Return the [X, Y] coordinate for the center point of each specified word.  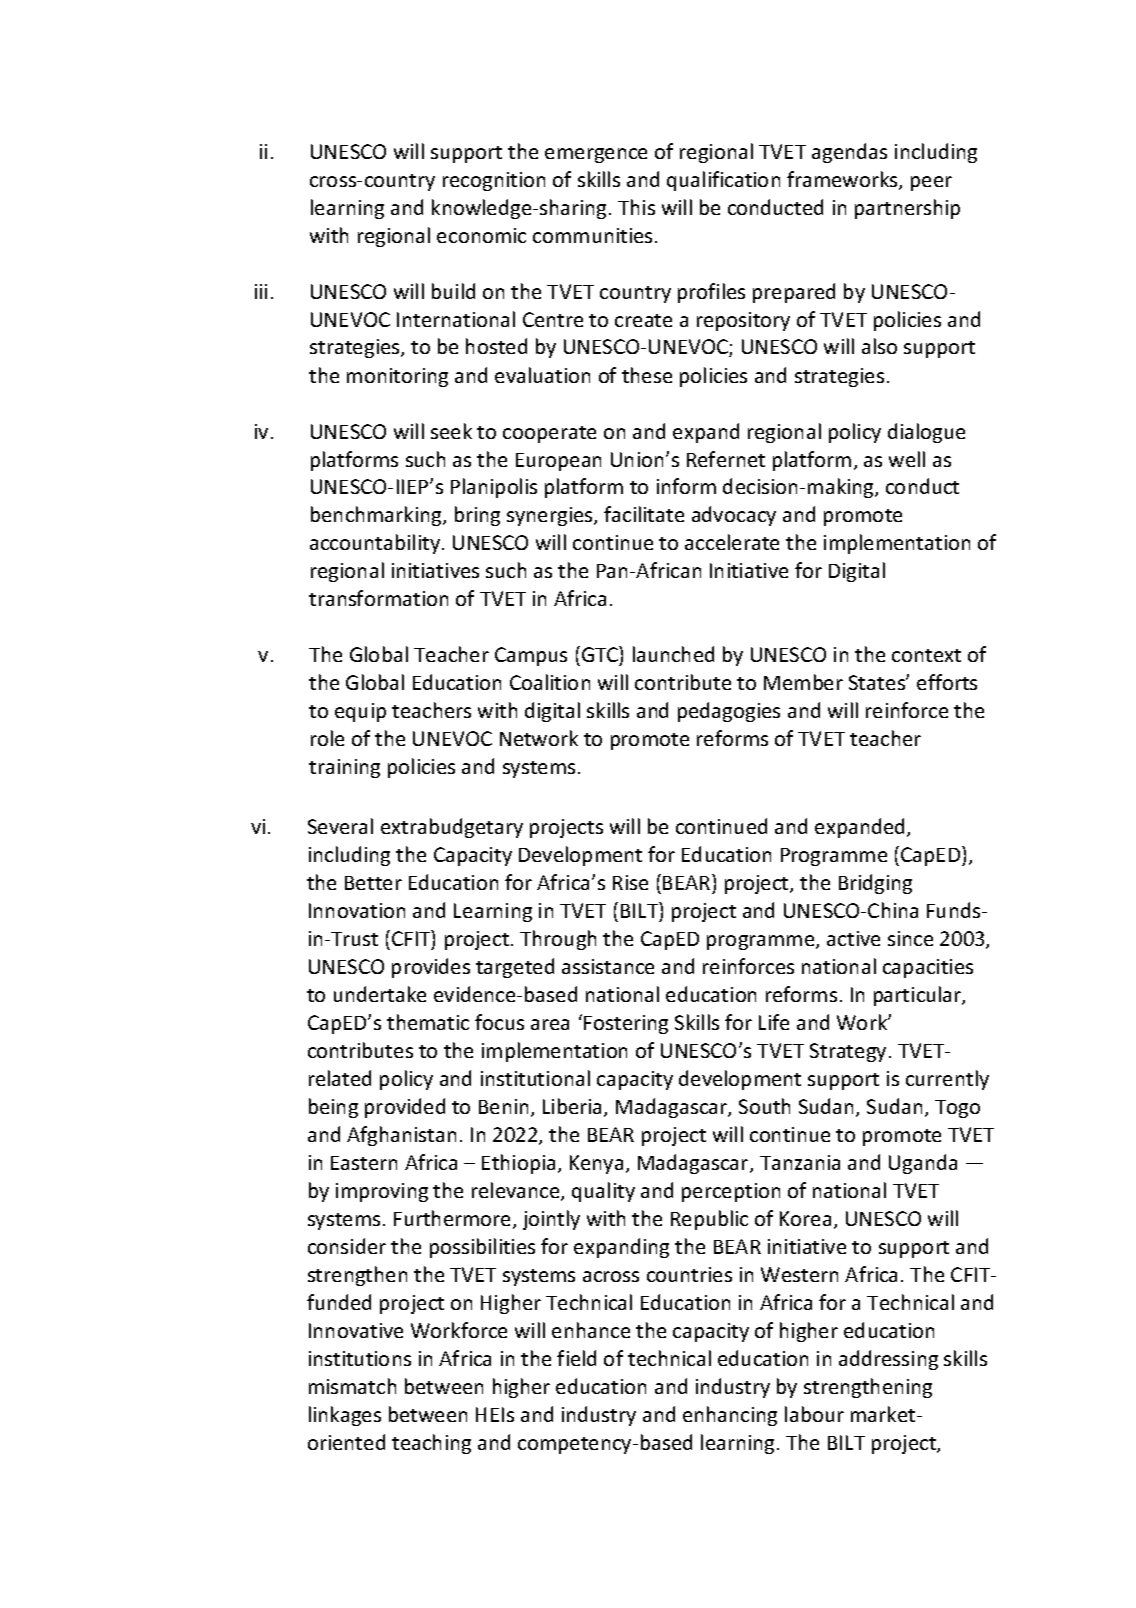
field [576, 1358]
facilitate [644, 514]
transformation [378, 598]
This [636, 207]
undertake [380, 994]
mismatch [352, 1386]
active [853, 938]
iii [261, 291]
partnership [907, 209]
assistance [608, 966]
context [926, 655]
